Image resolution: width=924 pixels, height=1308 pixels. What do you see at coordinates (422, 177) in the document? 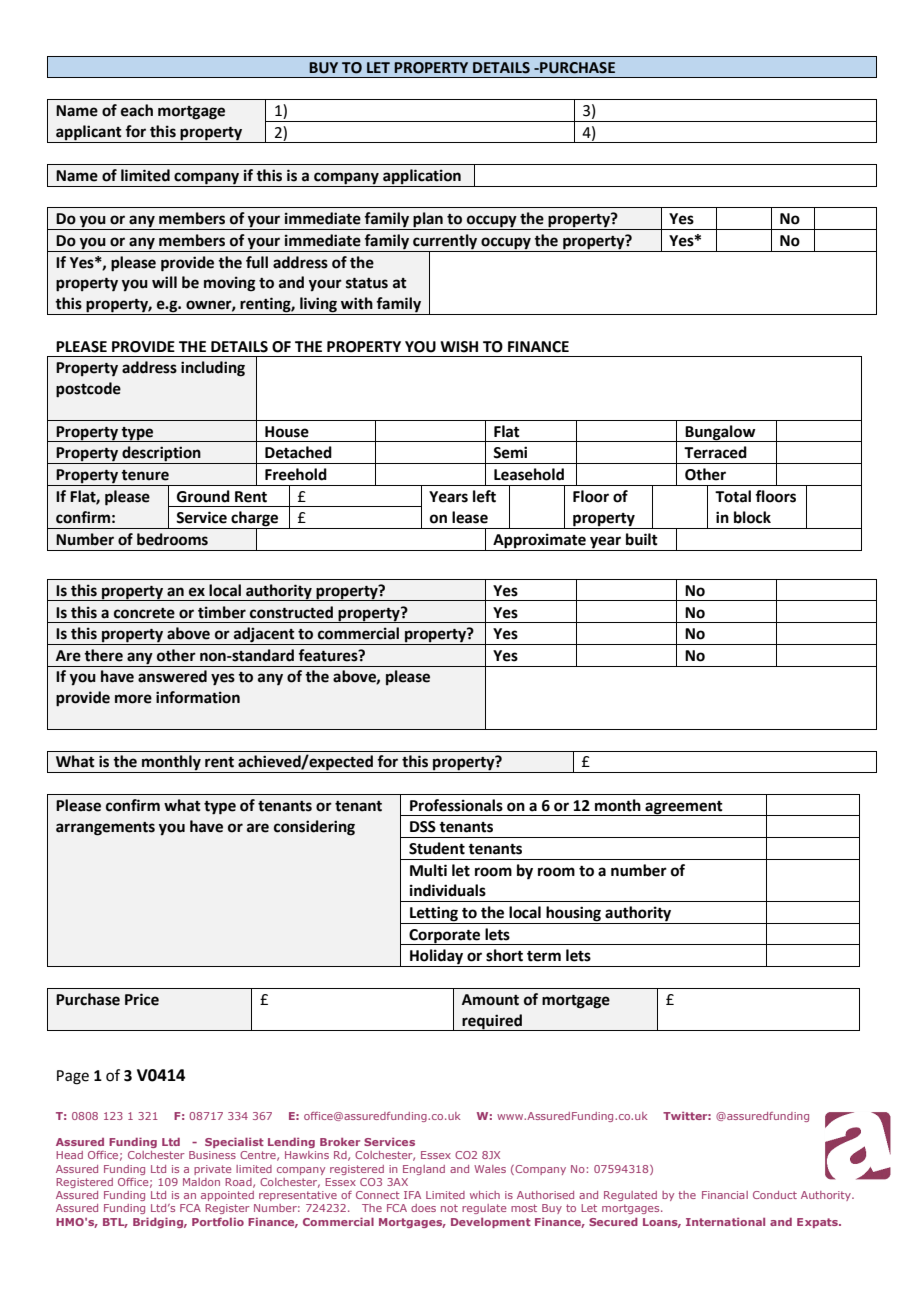
I see `application` at bounding box center [422, 177].
